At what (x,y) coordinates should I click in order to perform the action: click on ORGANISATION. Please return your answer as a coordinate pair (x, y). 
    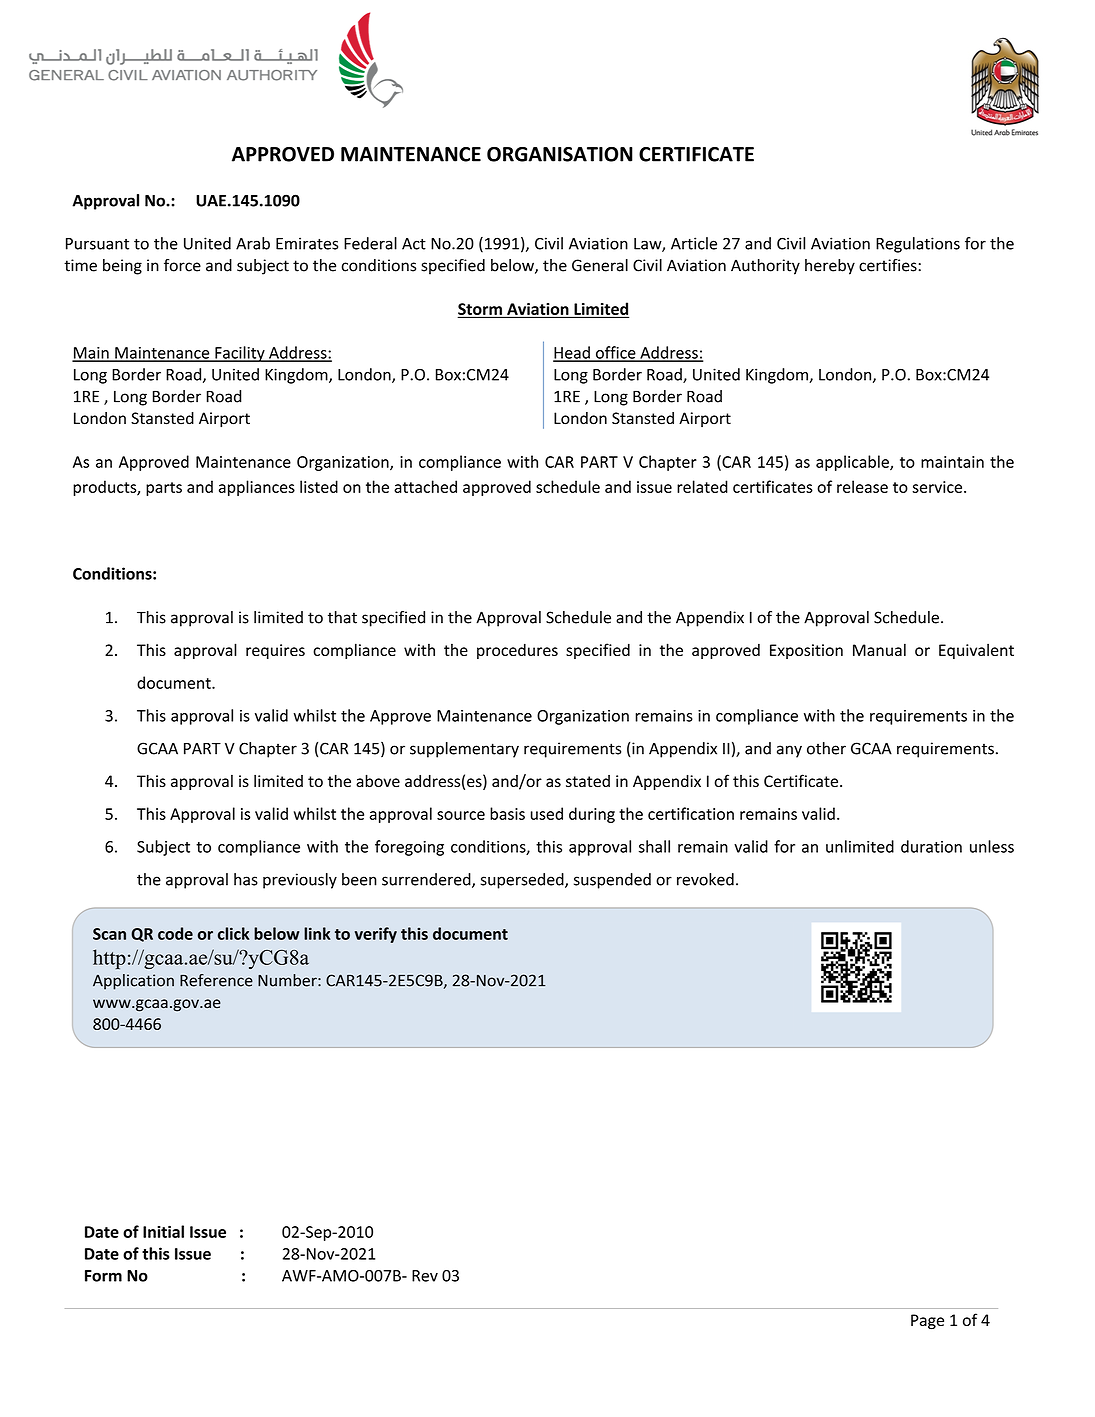
    Looking at the image, I should click on (560, 154).
